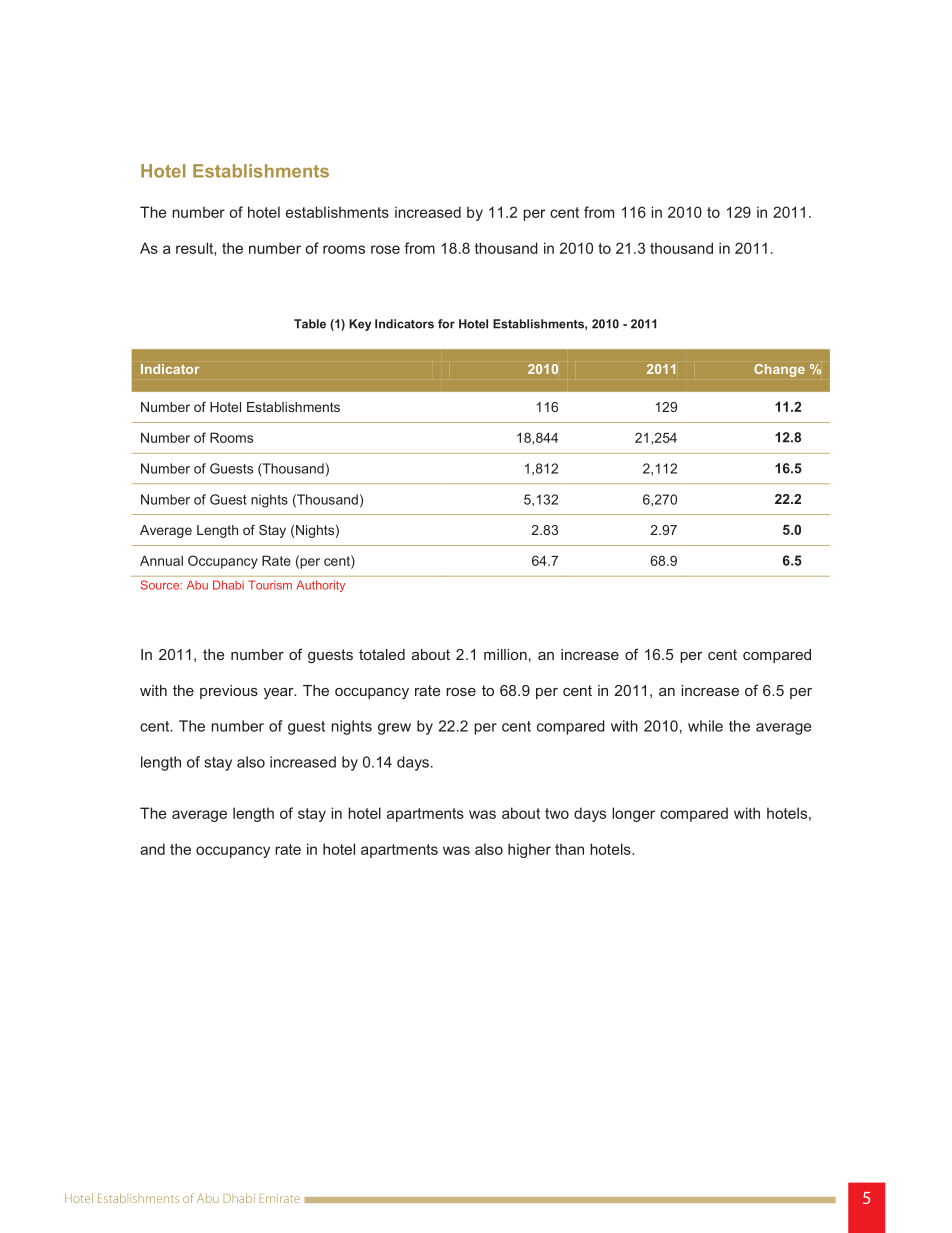  I want to click on Change, so click(779, 370).
